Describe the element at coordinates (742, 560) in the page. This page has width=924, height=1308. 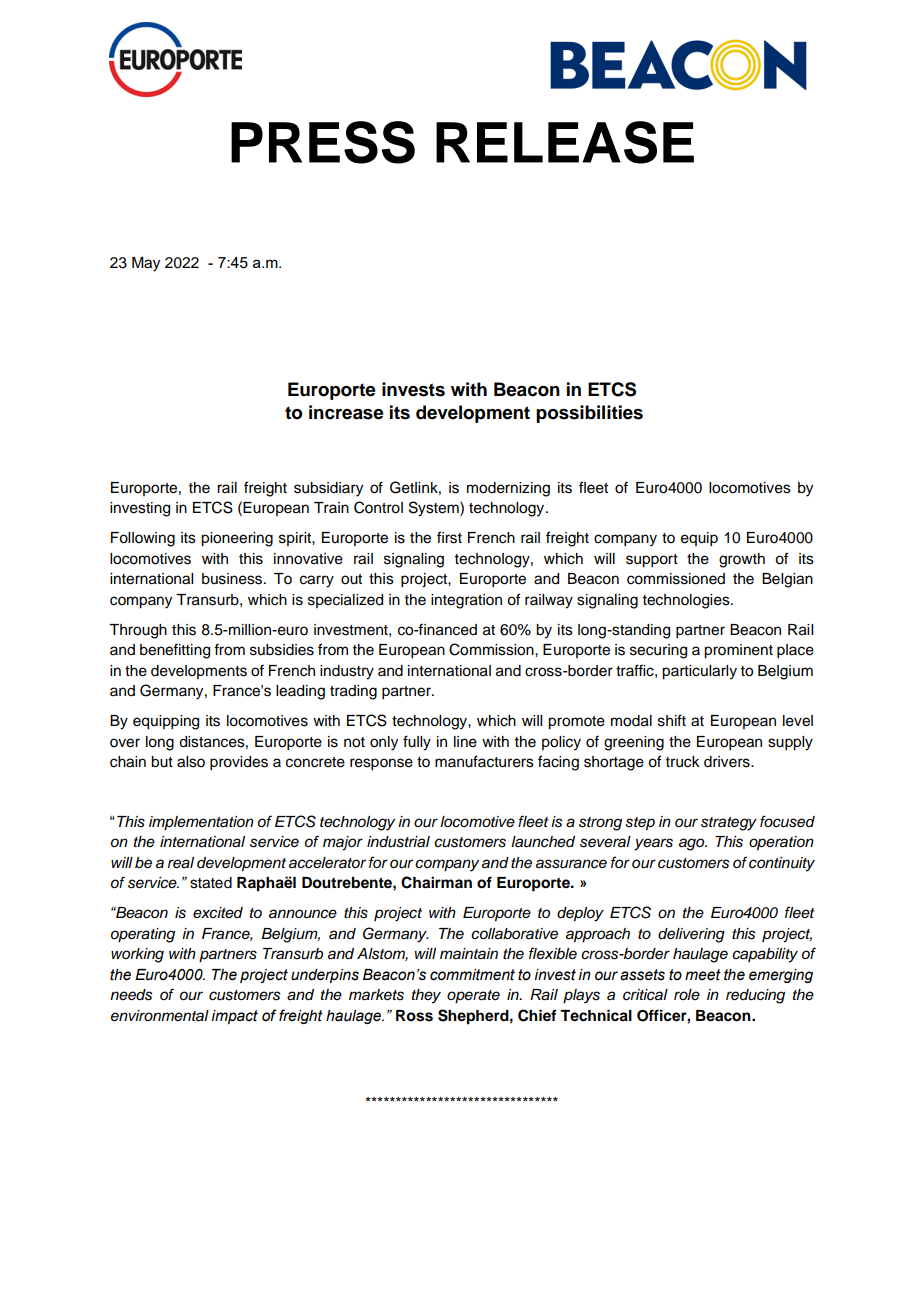
I see `growth` at that location.
